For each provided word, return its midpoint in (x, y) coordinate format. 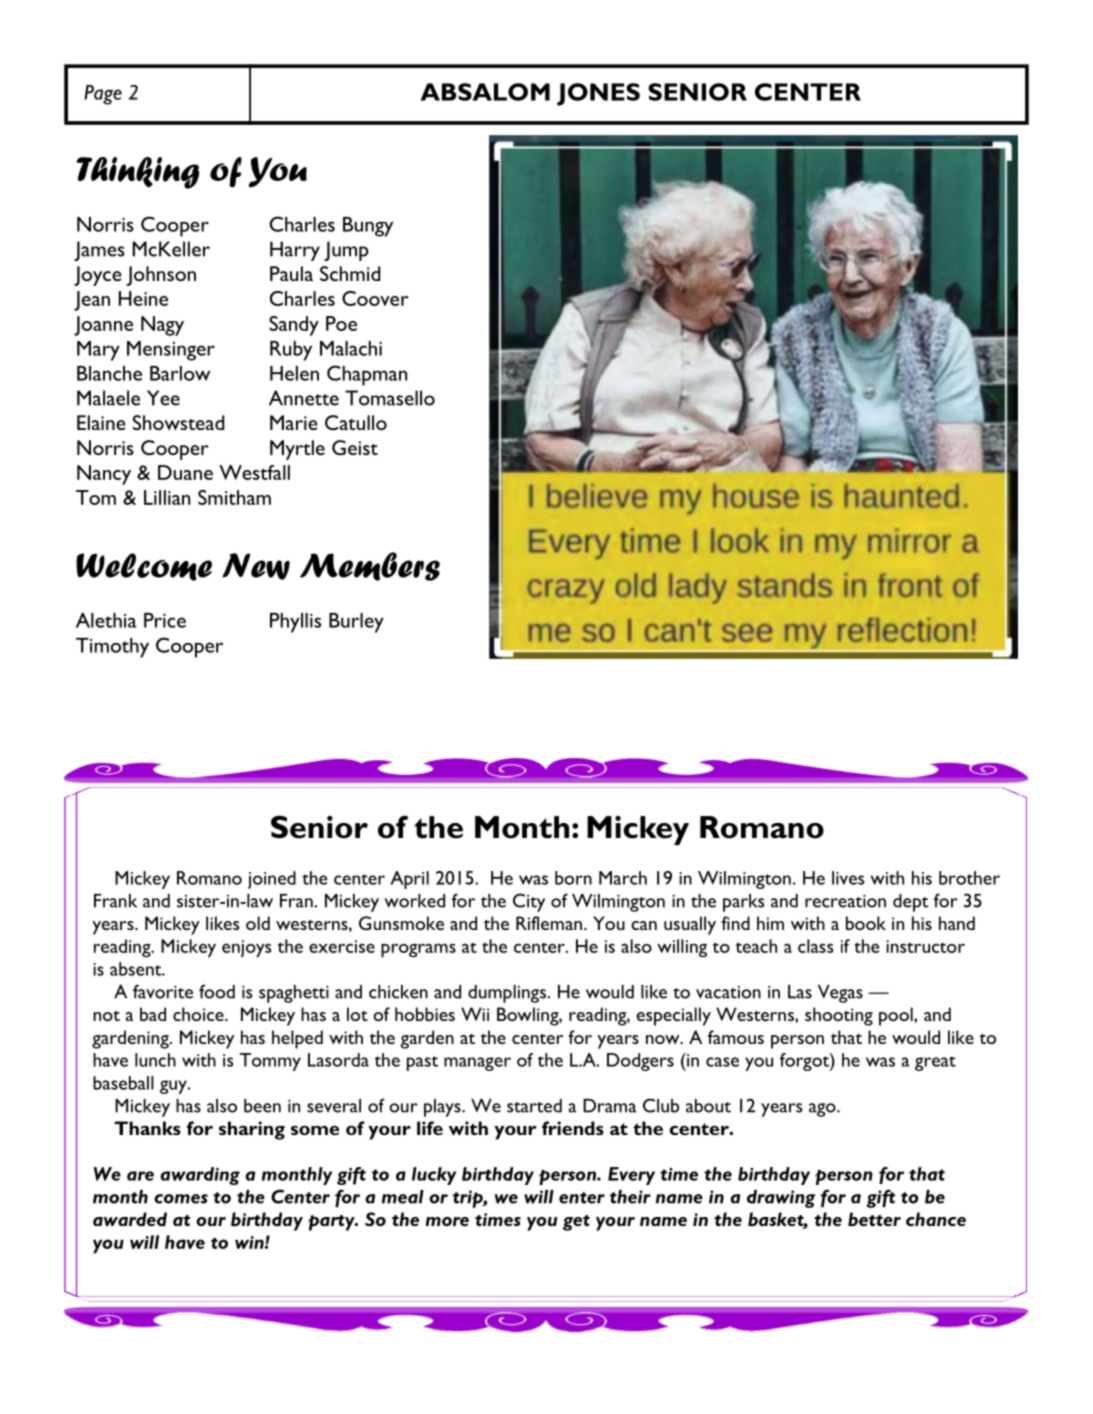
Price (165, 620)
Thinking (137, 173)
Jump (346, 251)
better (874, 1219)
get (576, 1223)
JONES (598, 94)
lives (848, 878)
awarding (200, 1176)
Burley (356, 623)
